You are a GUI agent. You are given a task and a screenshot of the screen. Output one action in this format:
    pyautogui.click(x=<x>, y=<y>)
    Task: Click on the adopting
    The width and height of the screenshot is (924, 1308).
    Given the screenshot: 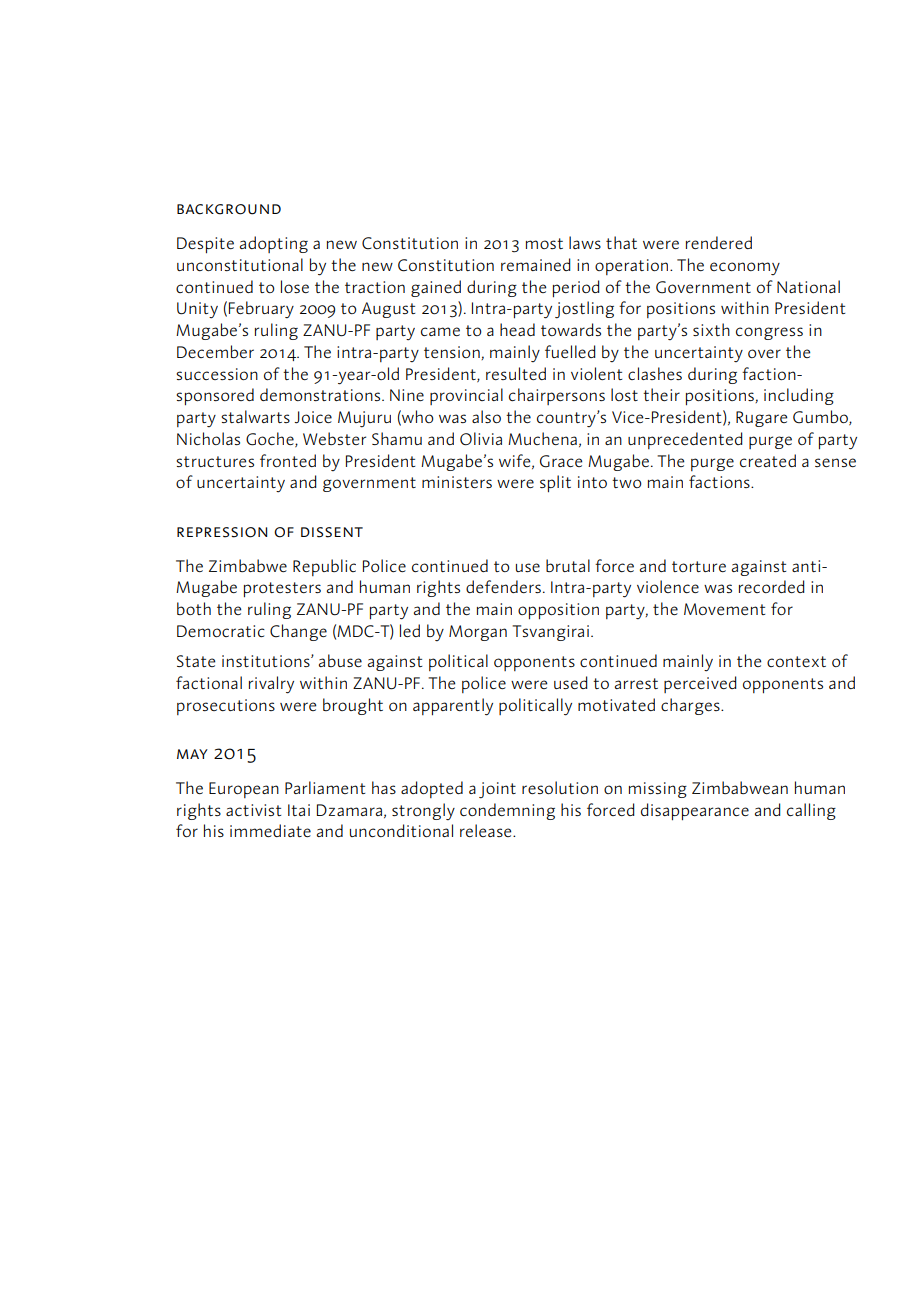 What is the action you would take?
    pyautogui.click(x=274, y=244)
